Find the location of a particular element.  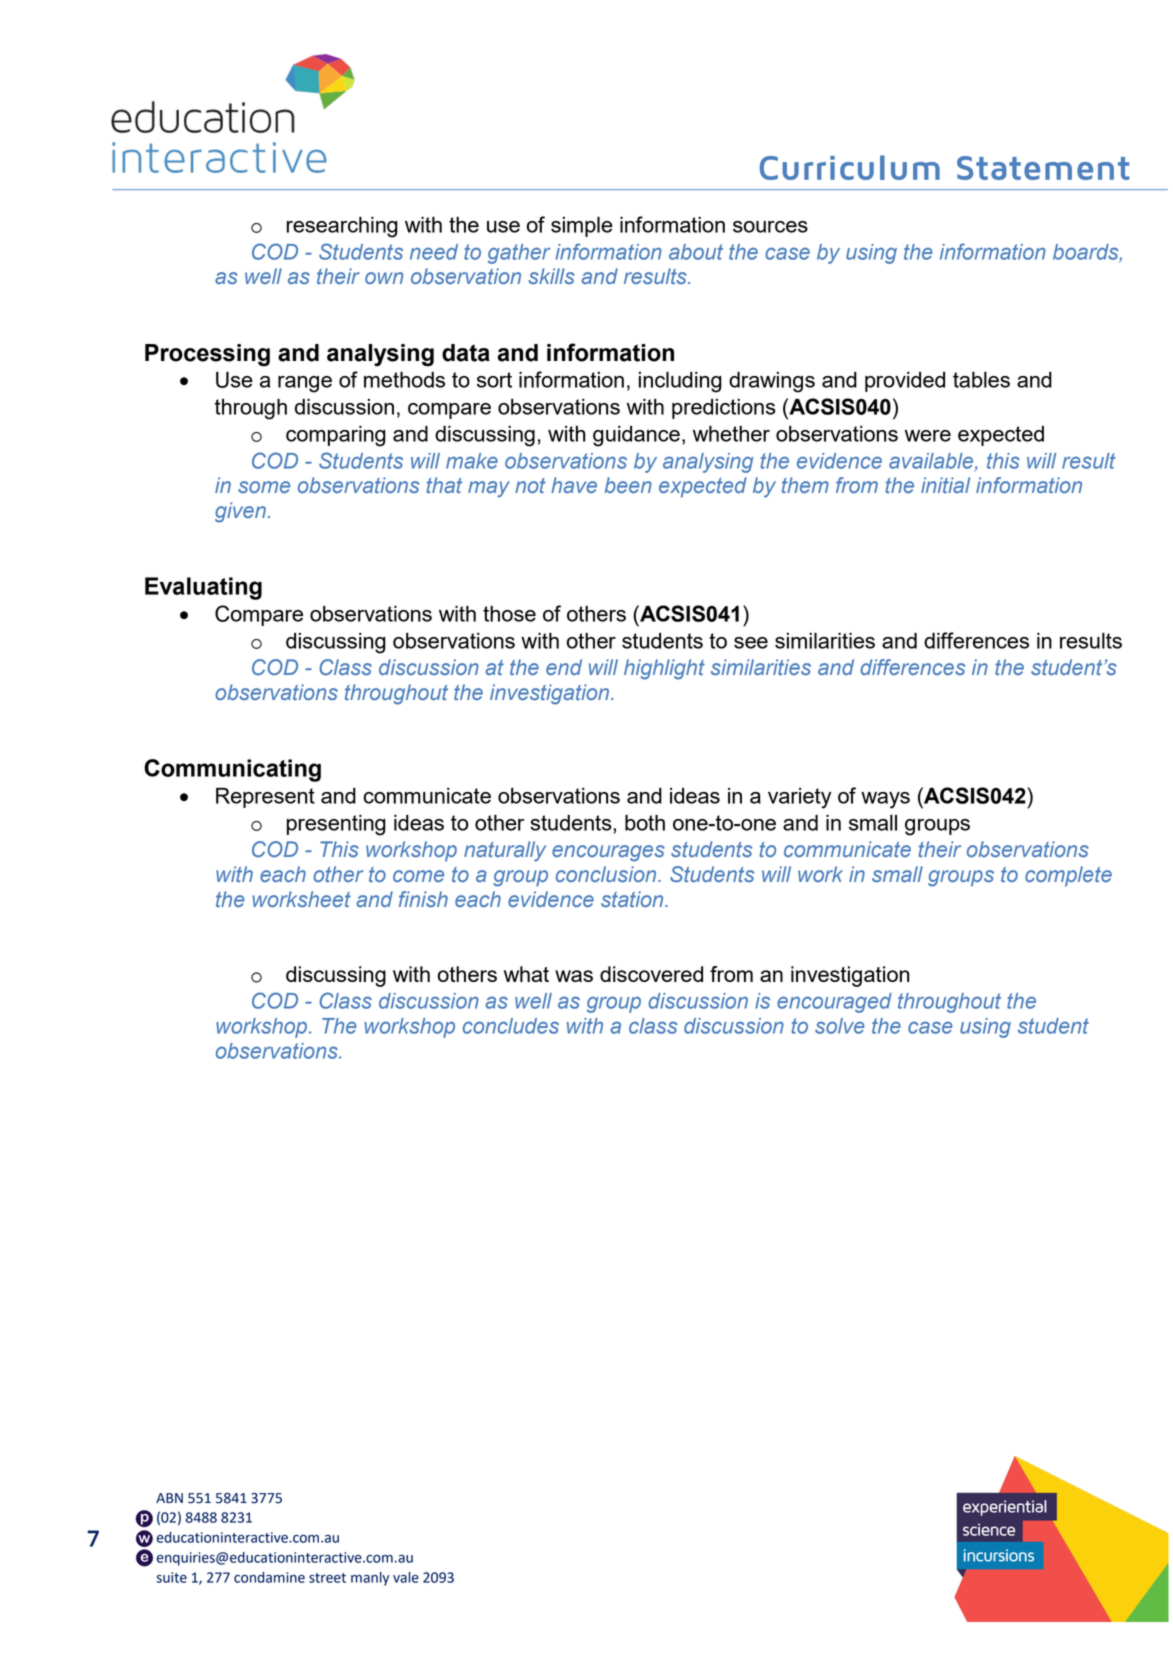

ways is located at coordinates (885, 800).
